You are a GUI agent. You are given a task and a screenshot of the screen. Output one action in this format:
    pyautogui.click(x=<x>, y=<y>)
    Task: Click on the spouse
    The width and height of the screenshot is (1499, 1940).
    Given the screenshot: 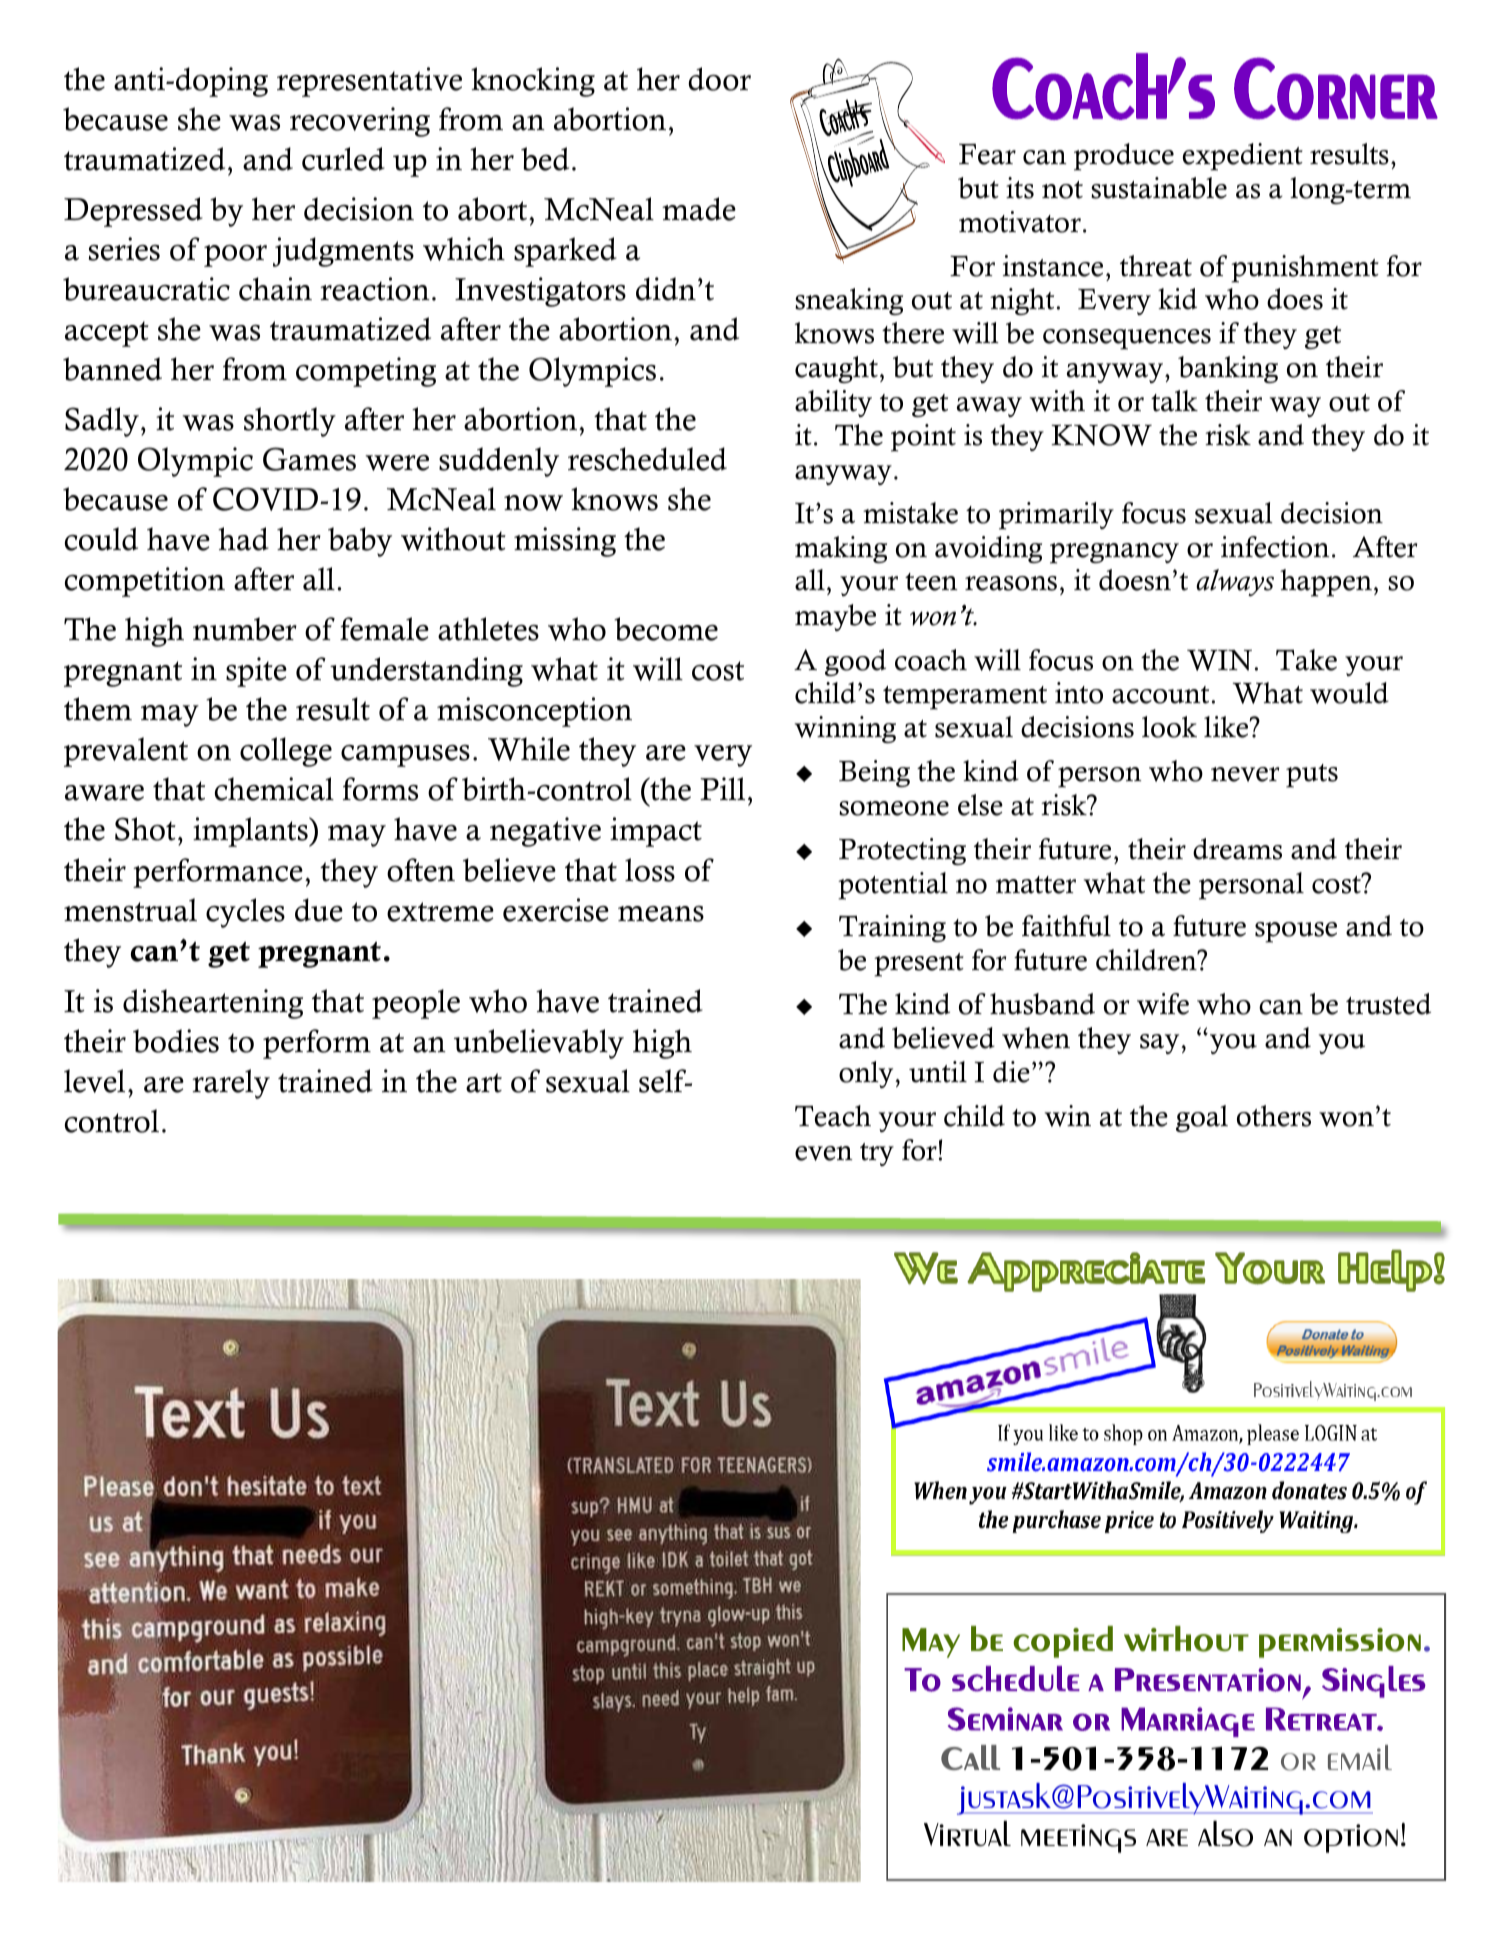 What is the action you would take?
    pyautogui.click(x=1296, y=932)
